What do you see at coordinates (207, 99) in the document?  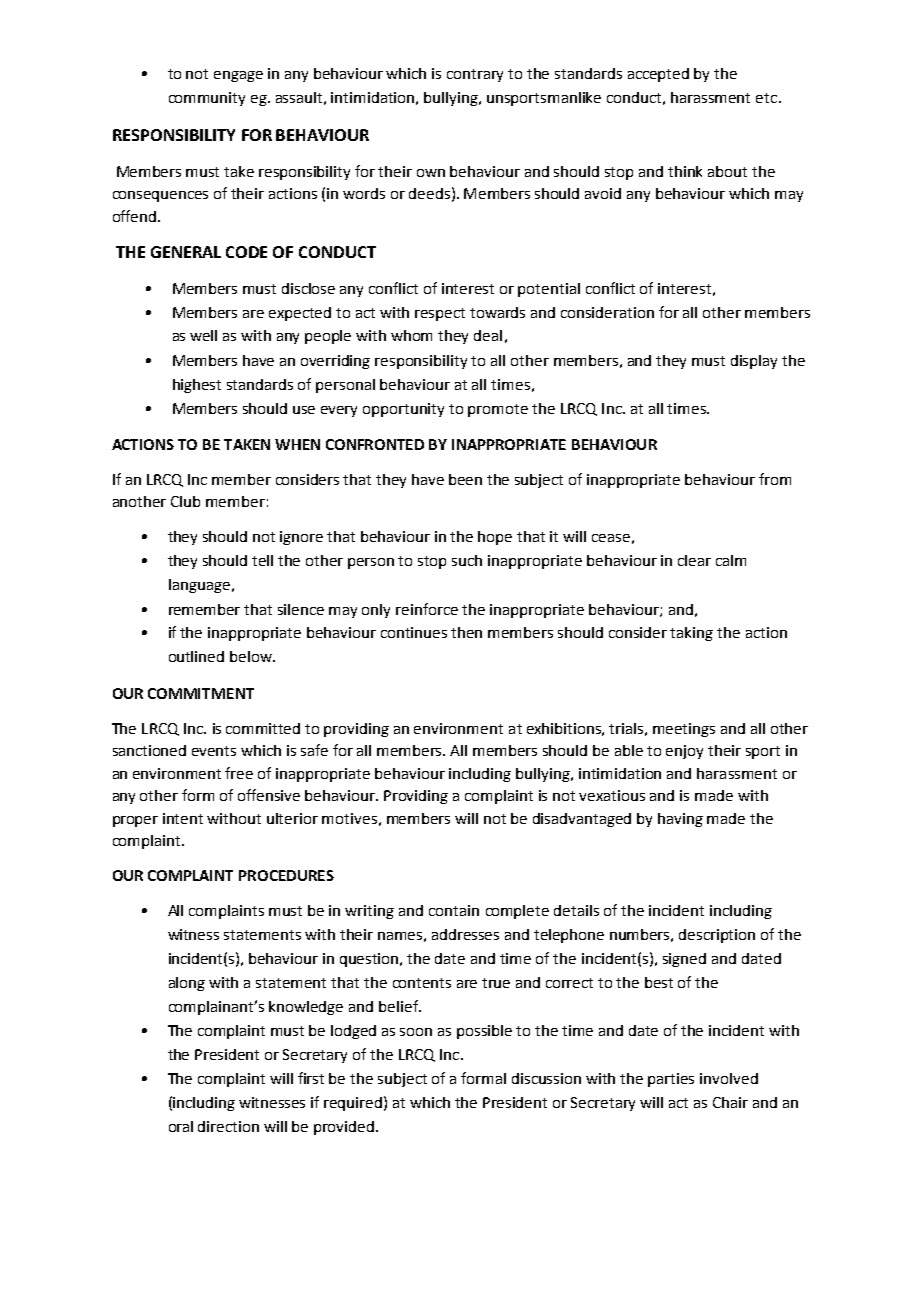 I see `community` at bounding box center [207, 99].
